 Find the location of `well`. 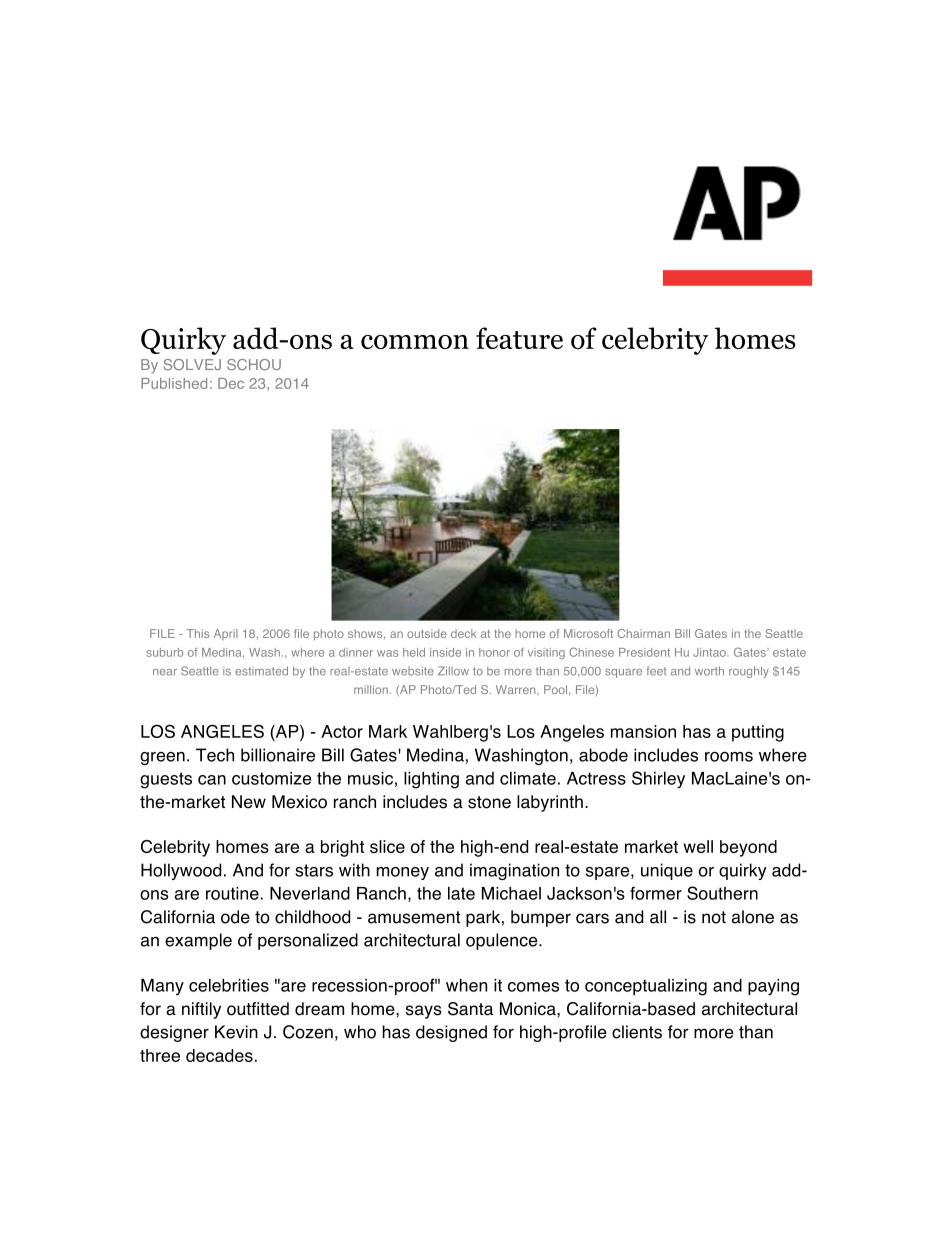

well is located at coordinates (698, 846).
